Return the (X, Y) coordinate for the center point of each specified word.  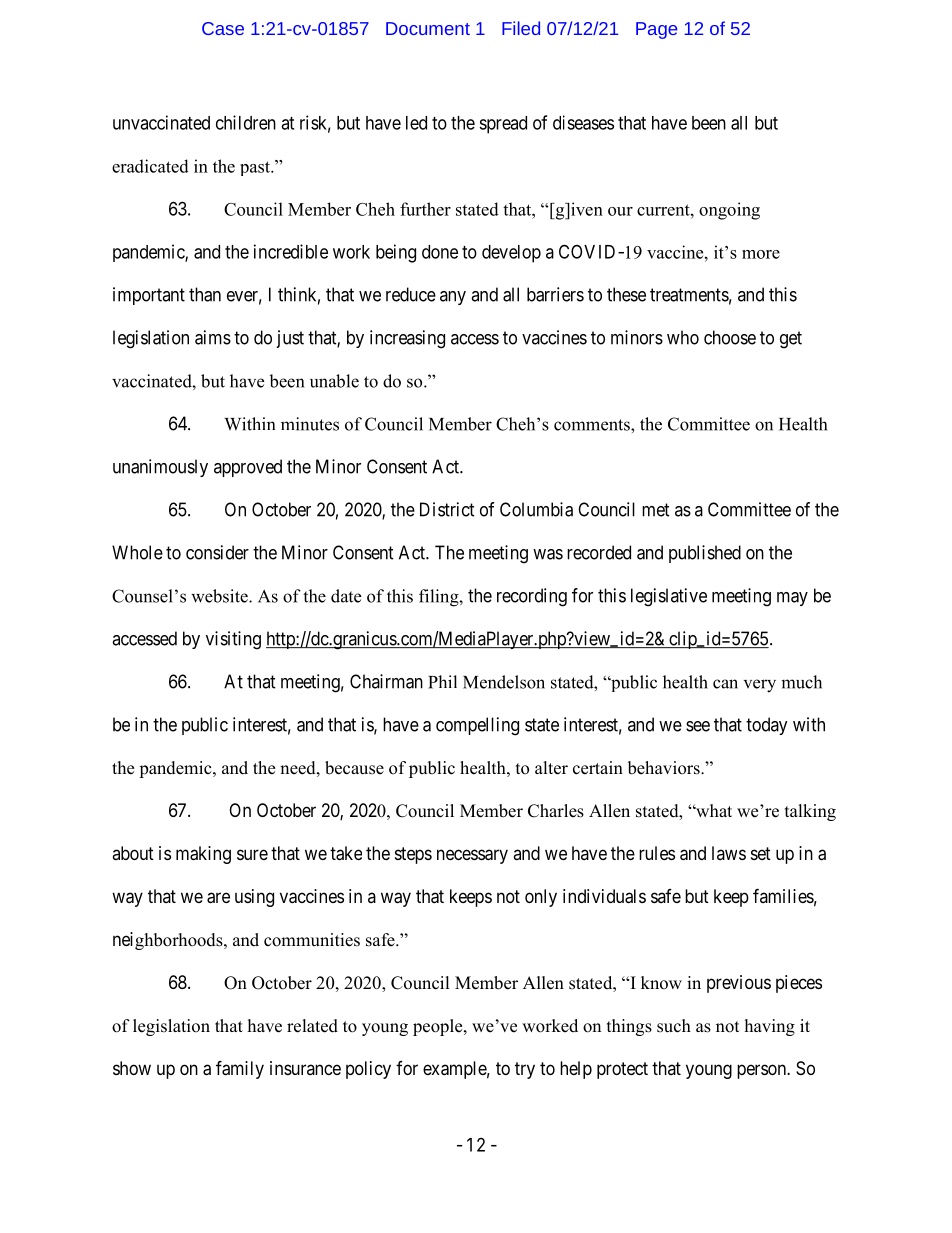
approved (248, 468)
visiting (233, 640)
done (440, 252)
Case (223, 28)
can (725, 684)
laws (729, 853)
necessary (472, 856)
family (240, 1069)
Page (656, 30)
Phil (442, 682)
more (761, 254)
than (205, 294)
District (447, 509)
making (203, 855)
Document (428, 28)
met (656, 510)
